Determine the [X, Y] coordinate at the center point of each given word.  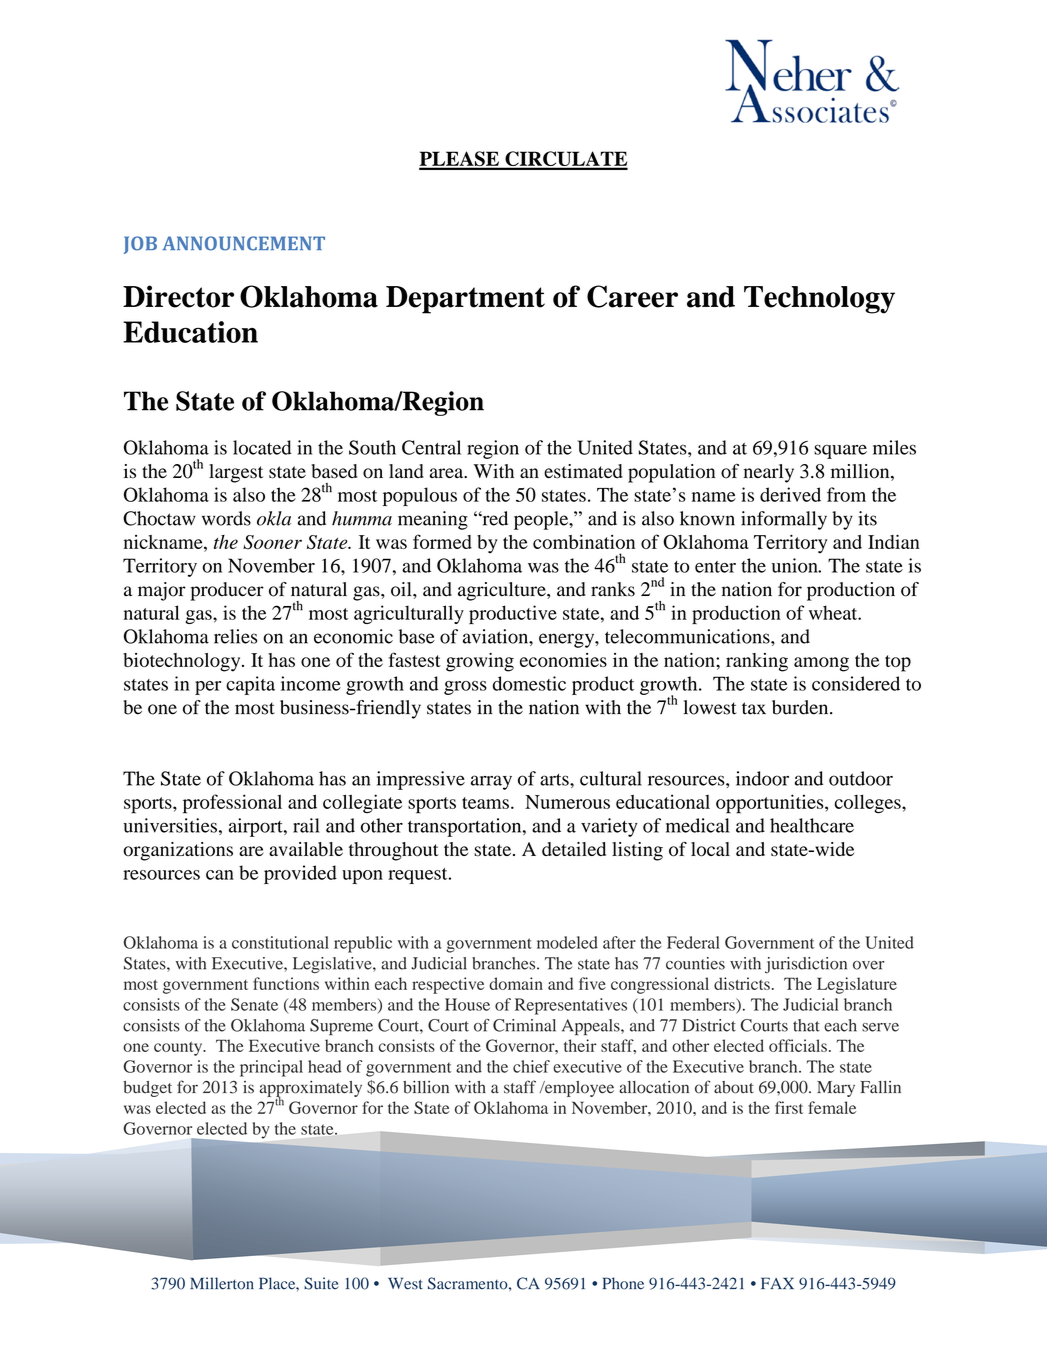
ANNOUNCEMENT [243, 243]
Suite [321, 1283]
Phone [623, 1283]
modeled [567, 942]
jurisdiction [806, 965]
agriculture [503, 591]
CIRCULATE [565, 160]
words [226, 518]
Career [632, 296]
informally [784, 520]
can [220, 875]
